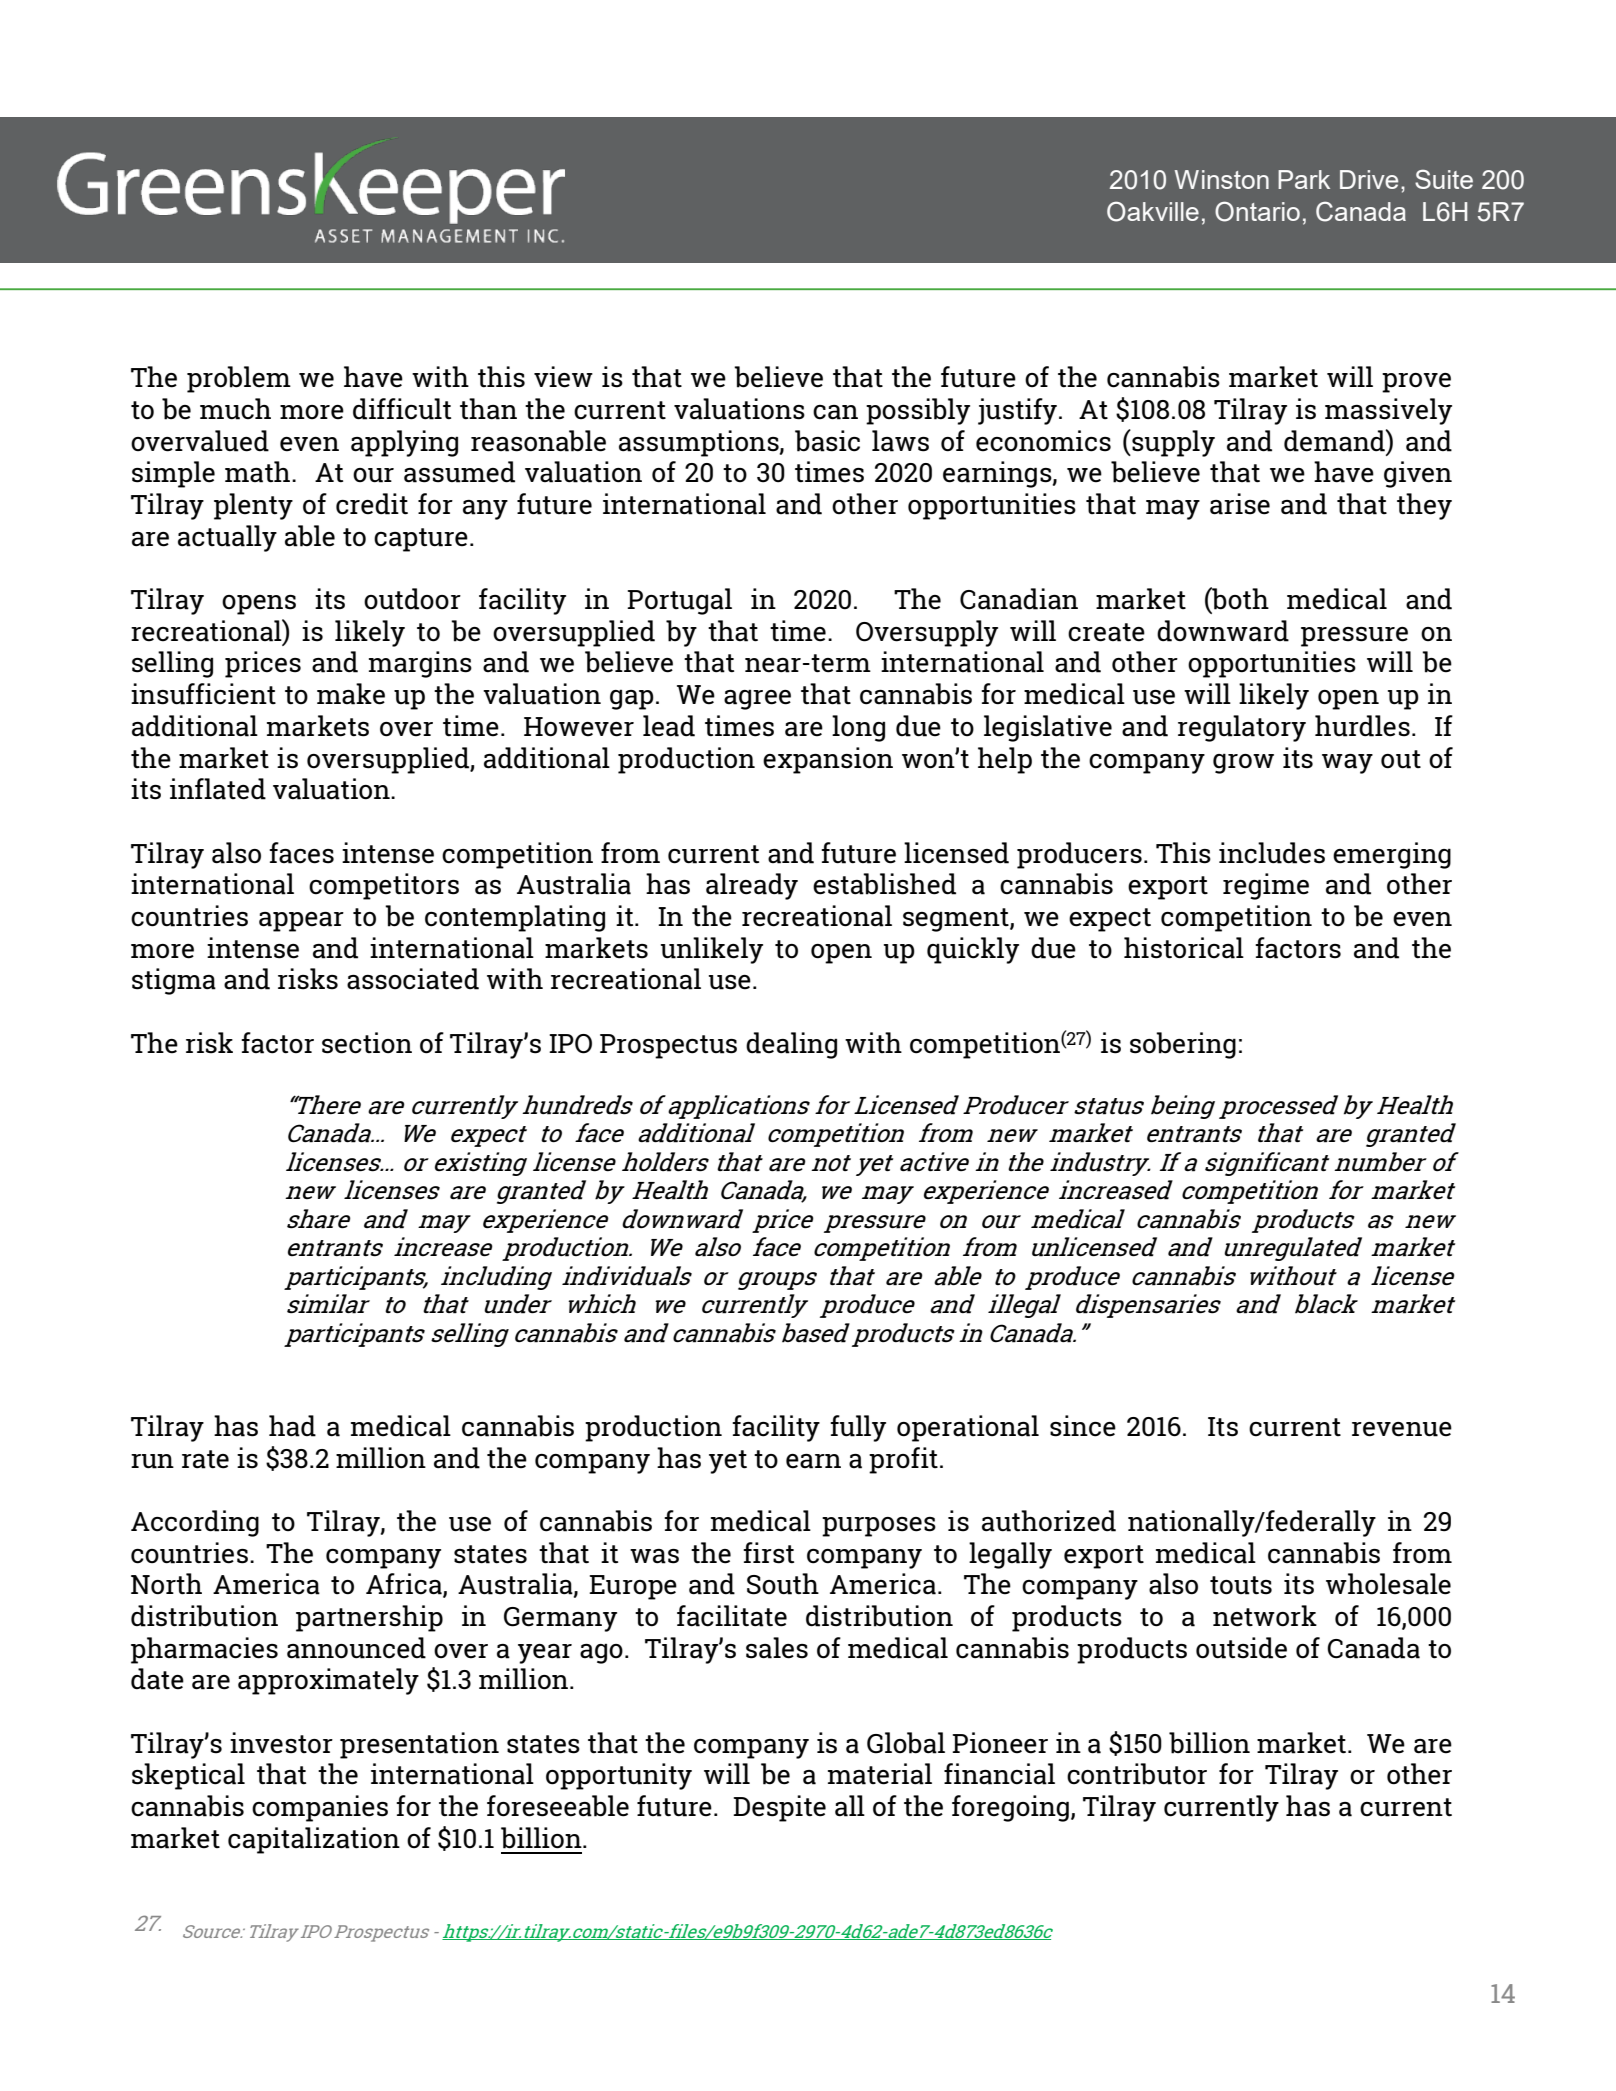  Describe the element at coordinates (292, 1426) in the screenshot. I see `had` at that location.
